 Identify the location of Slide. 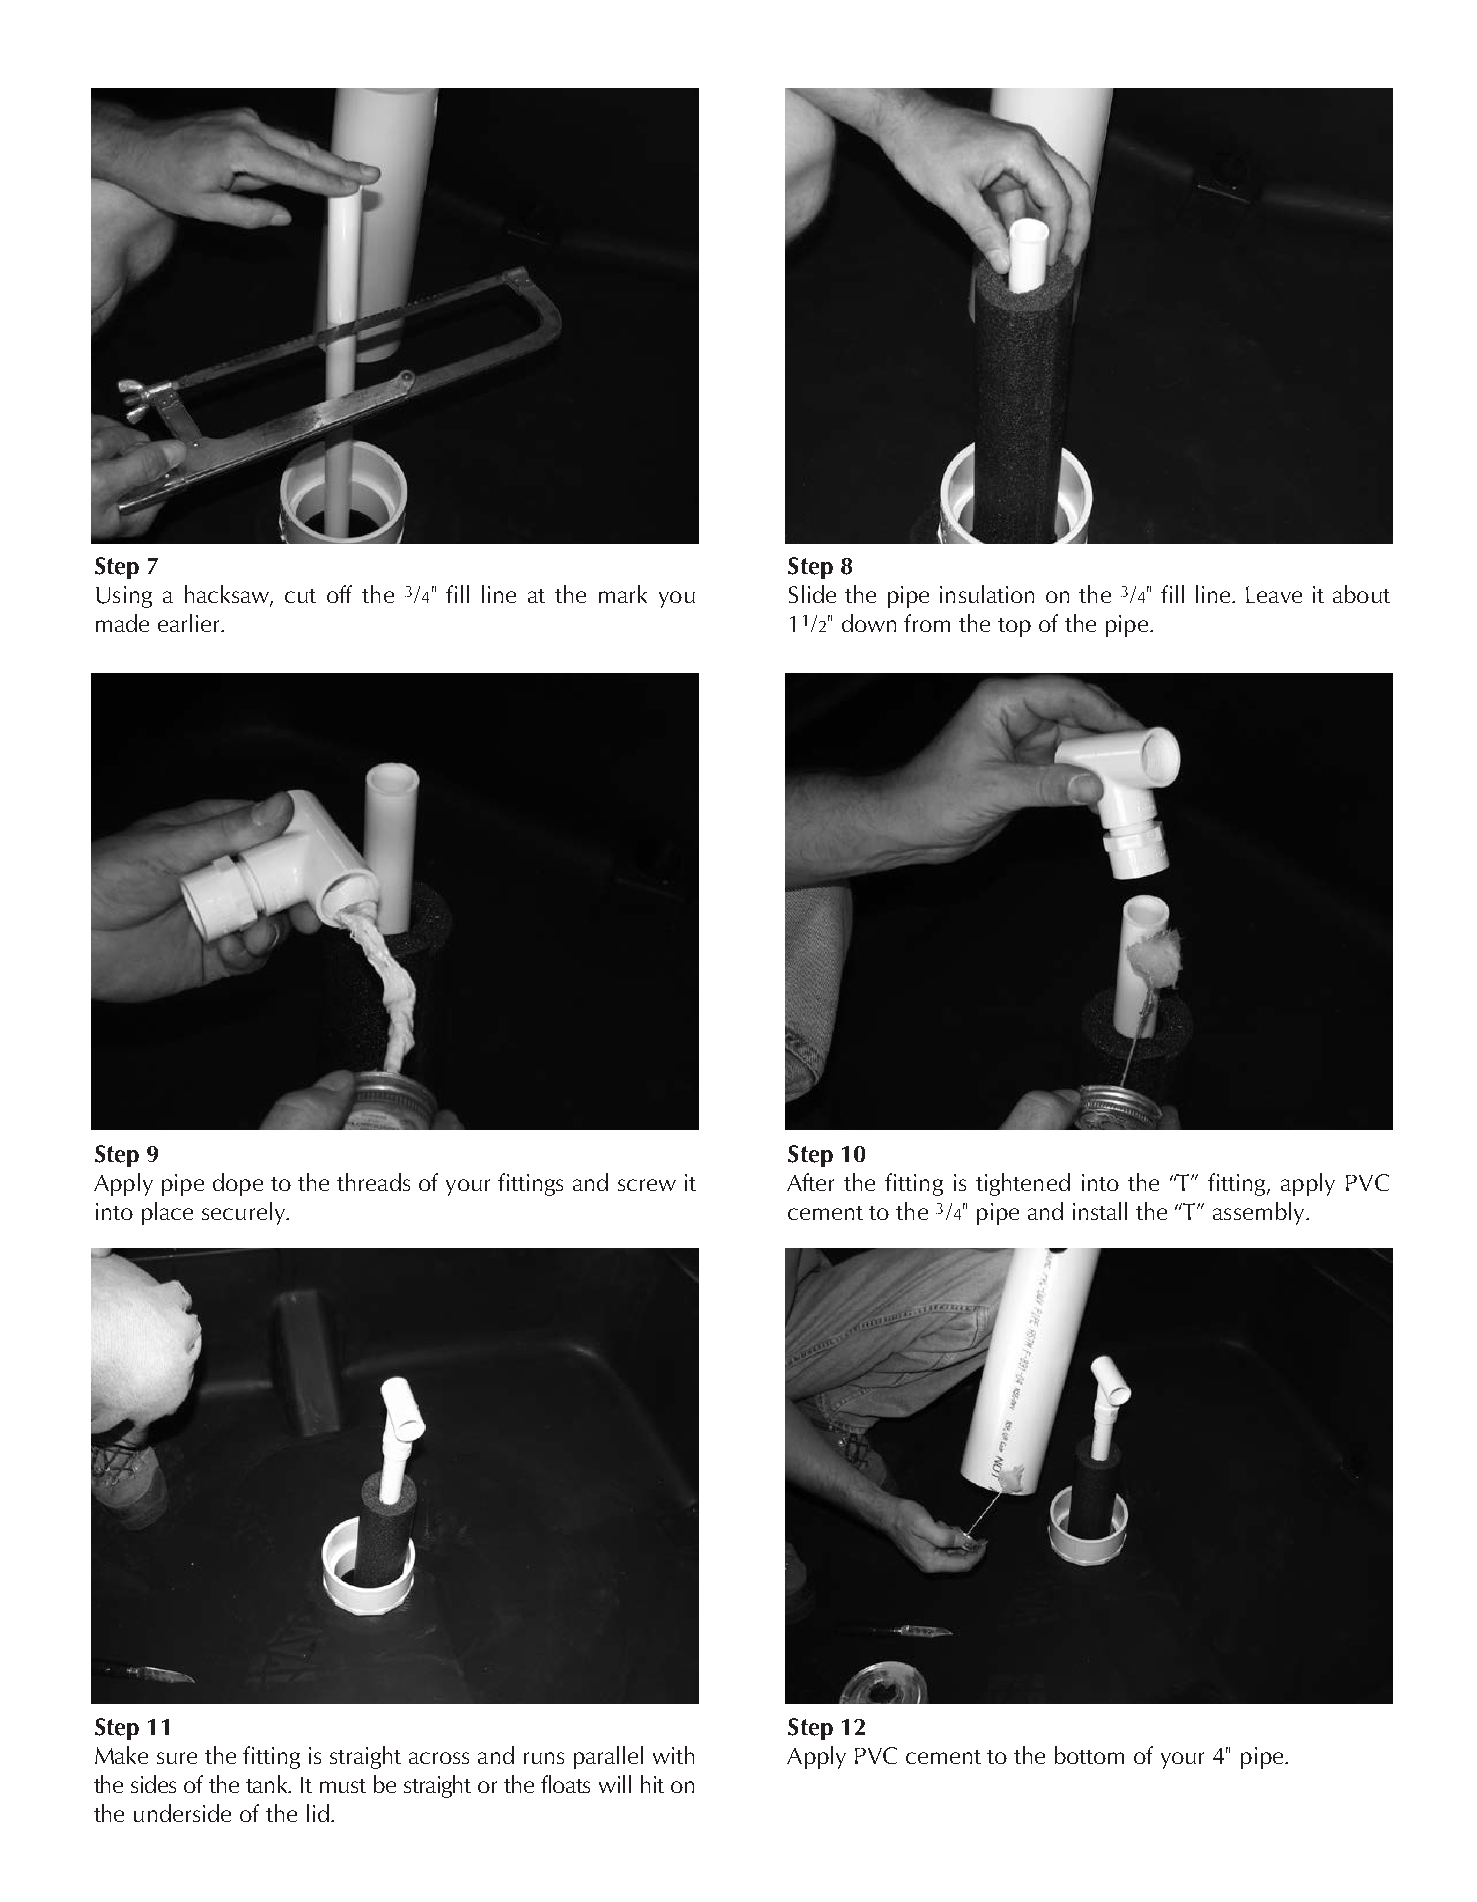
(812, 594).
